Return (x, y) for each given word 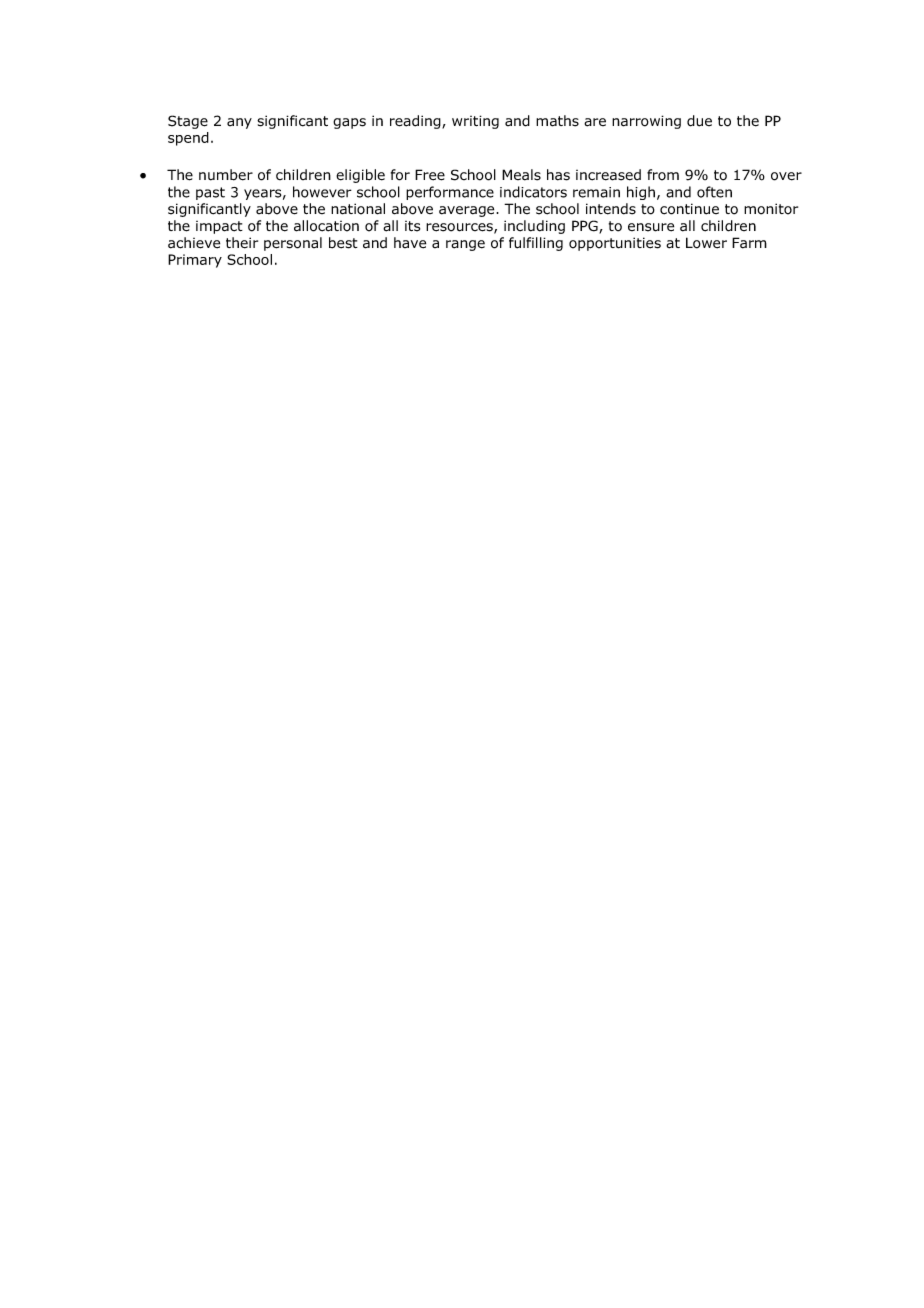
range (465, 245)
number (226, 175)
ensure (651, 227)
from (663, 175)
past (210, 193)
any (239, 123)
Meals (521, 175)
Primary (195, 261)
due (699, 121)
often (714, 192)
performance (450, 193)
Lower (706, 243)
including (534, 227)
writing (475, 122)
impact (219, 227)
